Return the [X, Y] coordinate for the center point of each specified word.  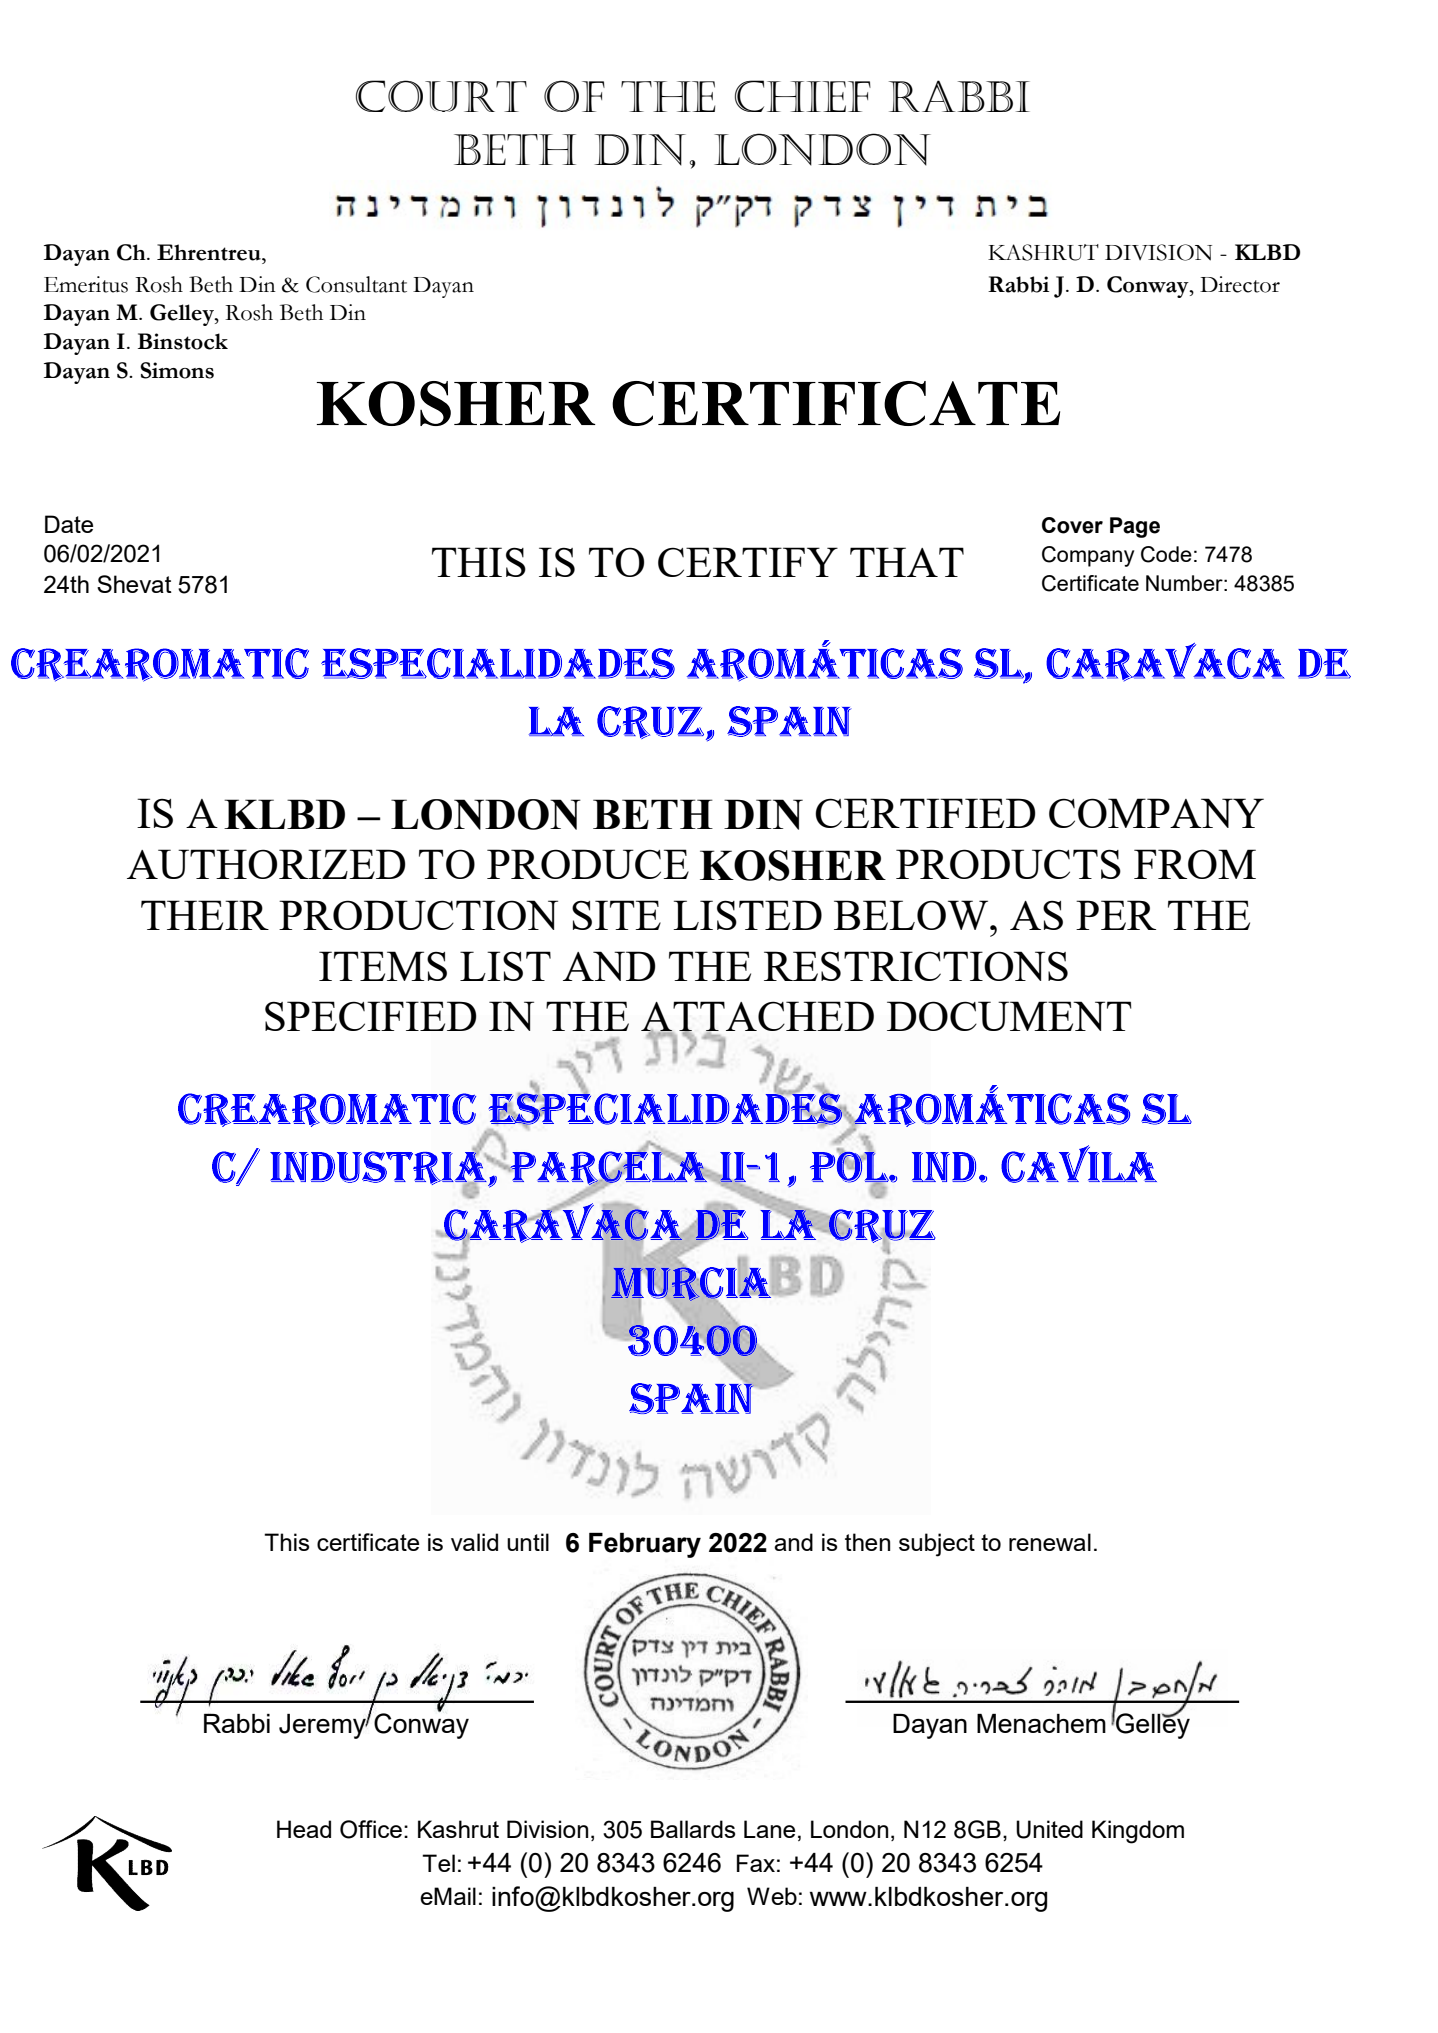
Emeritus [86, 284]
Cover [1072, 525]
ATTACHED [757, 1017]
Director [1240, 284]
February [645, 1545]
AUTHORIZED [266, 864]
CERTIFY [748, 562]
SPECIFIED [371, 1016]
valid [474, 1542]
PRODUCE [588, 864]
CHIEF [803, 96]
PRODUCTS [1008, 864]
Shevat [134, 584]
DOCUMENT [1009, 1016]
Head [304, 1829]
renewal [1050, 1542]
